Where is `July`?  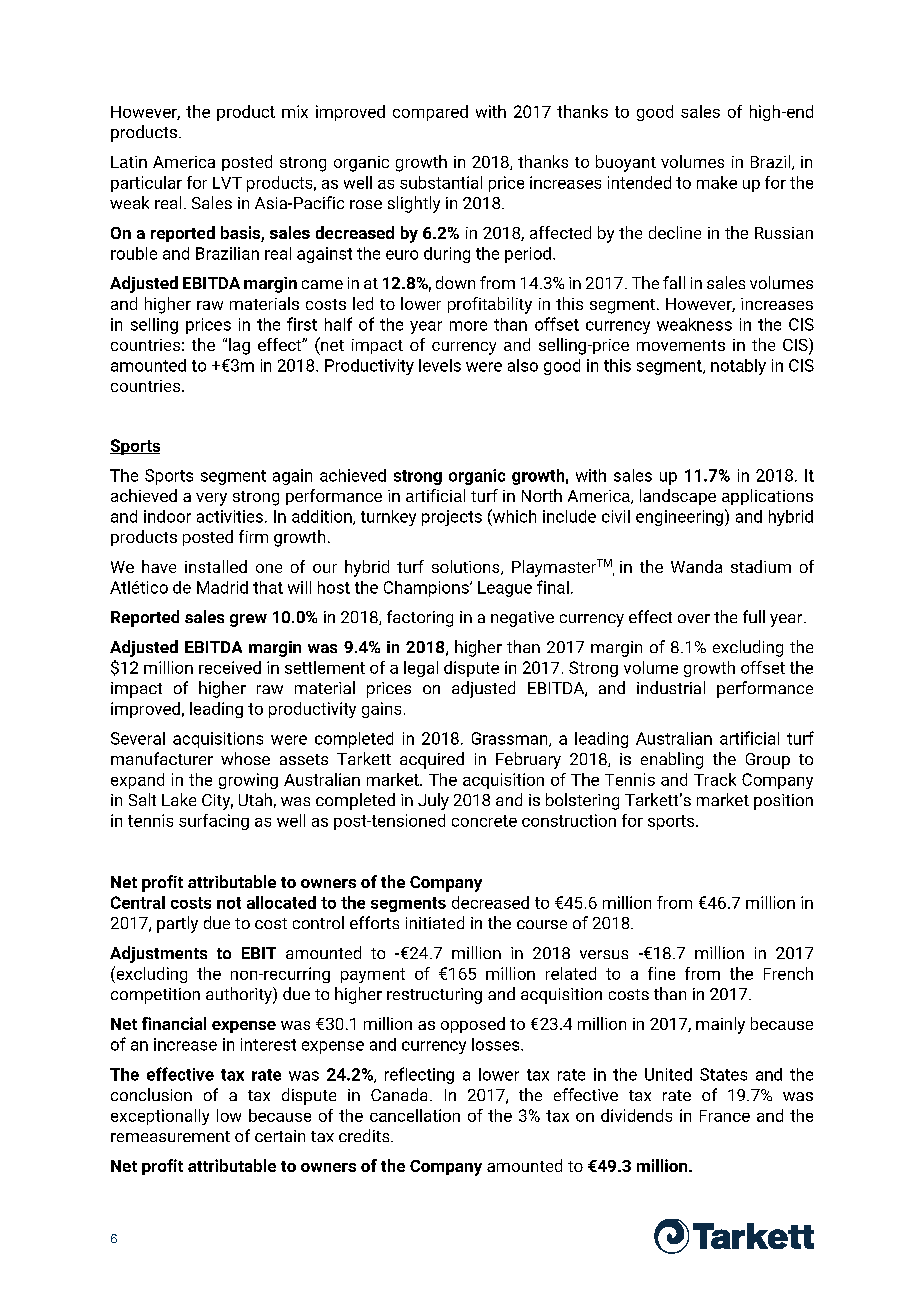 July is located at coordinates (433, 801).
